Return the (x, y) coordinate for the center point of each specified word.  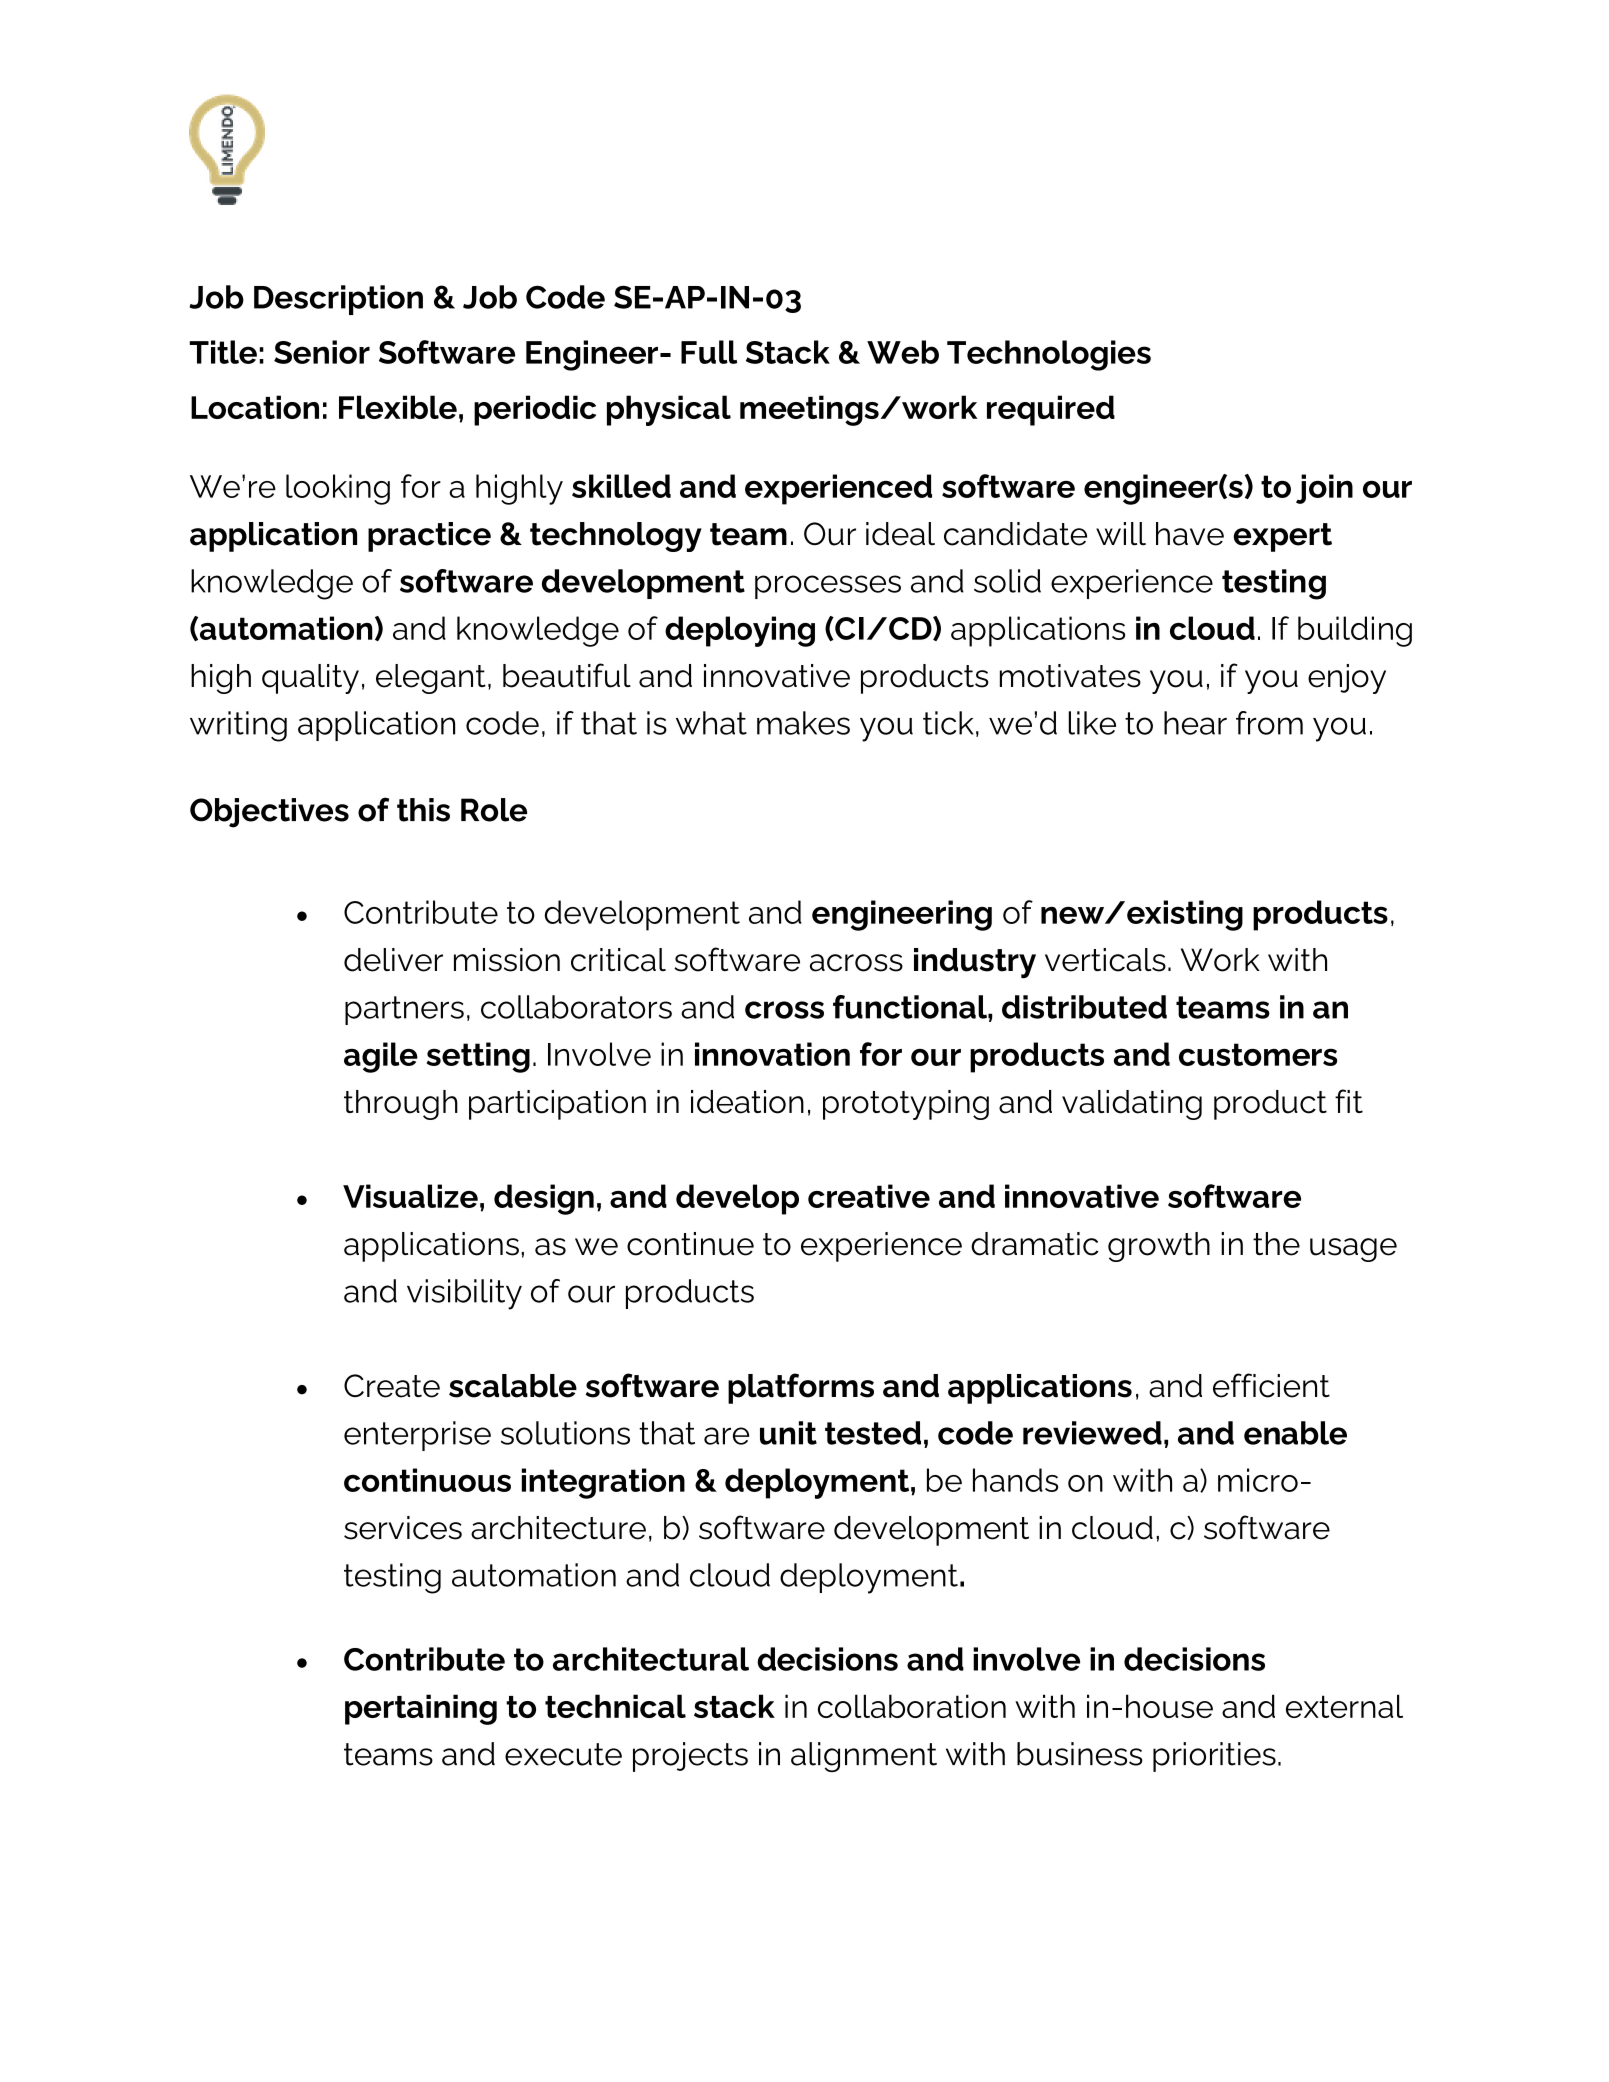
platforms (801, 1388)
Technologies (1049, 355)
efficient (1271, 1385)
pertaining (421, 1709)
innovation (772, 1054)
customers (1258, 1054)
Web (903, 352)
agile (381, 1057)
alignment (864, 1757)
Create (392, 1386)
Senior (322, 352)
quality (310, 679)
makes (803, 723)
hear (1195, 723)
